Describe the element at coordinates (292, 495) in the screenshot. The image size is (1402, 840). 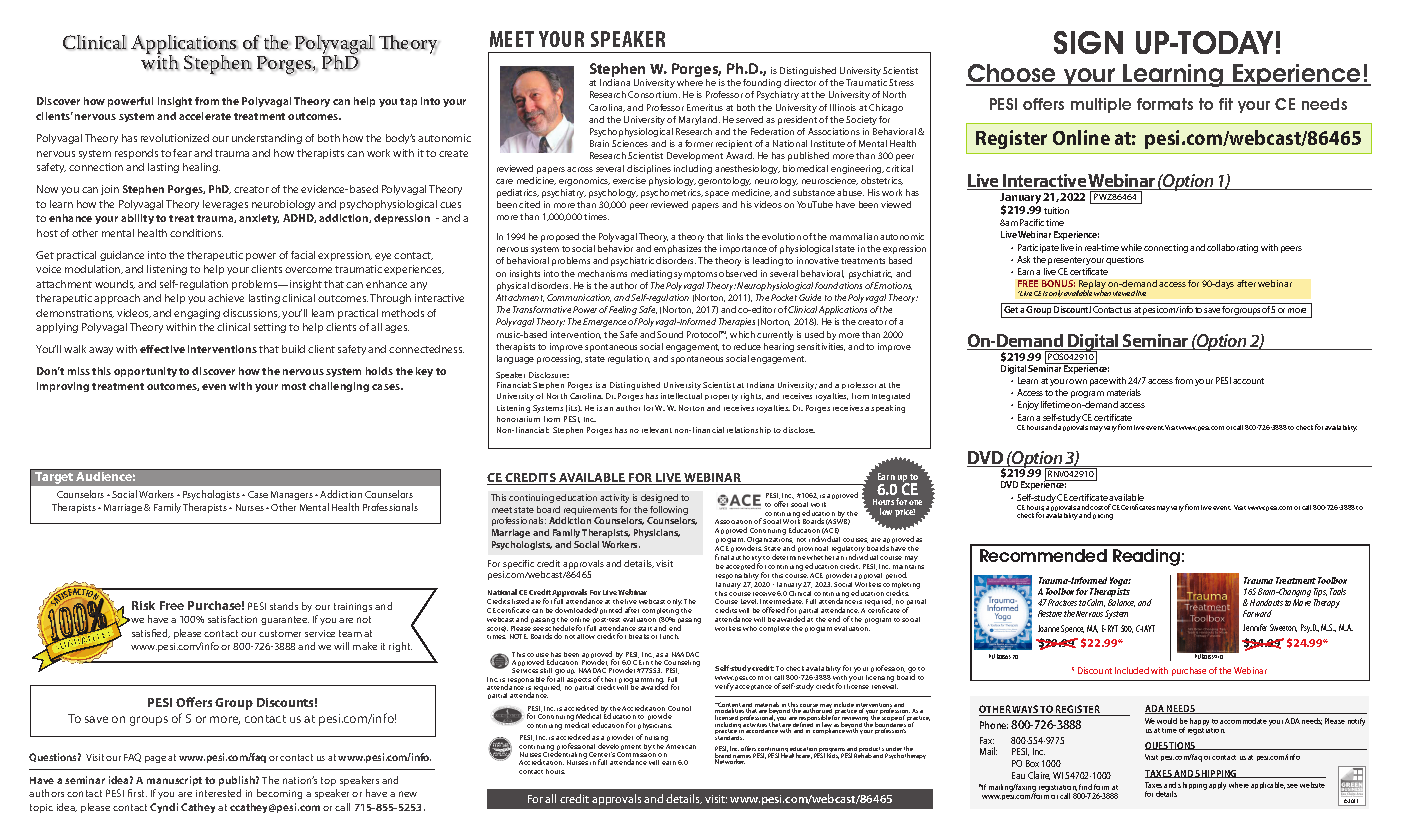
I see `Managers` at that location.
